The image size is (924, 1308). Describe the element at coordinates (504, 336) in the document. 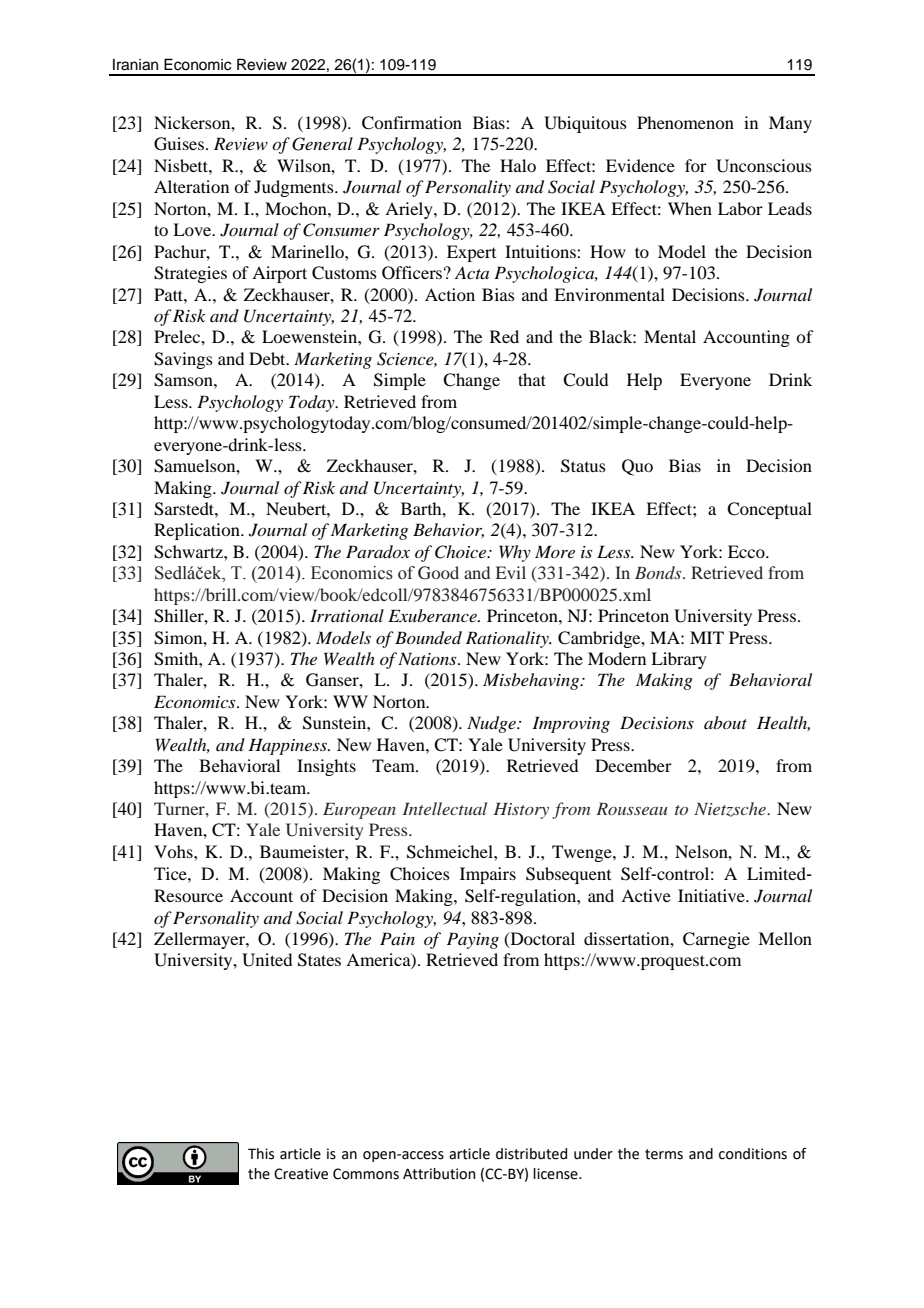

I see `Red` at that location.
